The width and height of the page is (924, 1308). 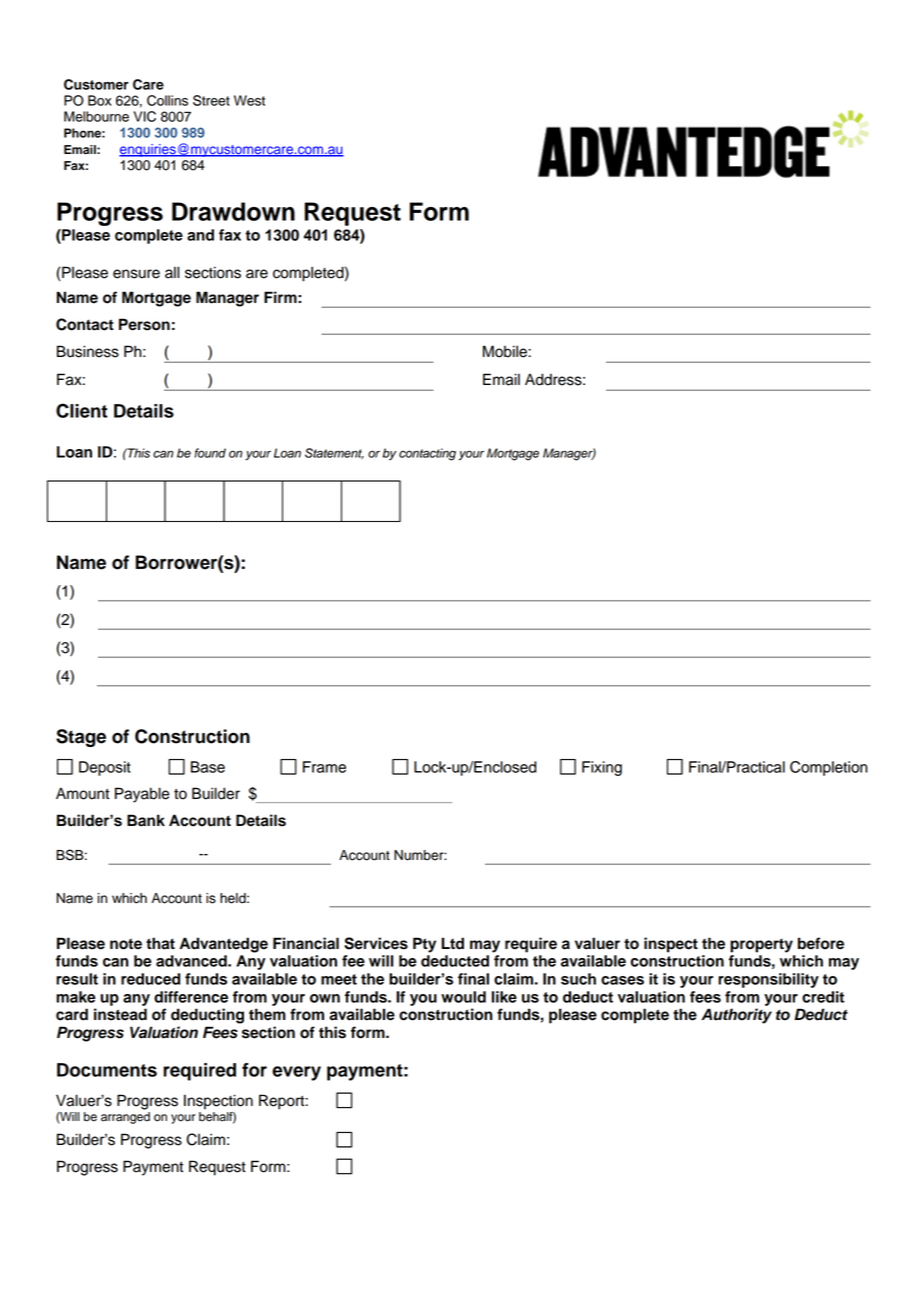 What do you see at coordinates (829, 768) in the page?
I see `Completion` at bounding box center [829, 768].
